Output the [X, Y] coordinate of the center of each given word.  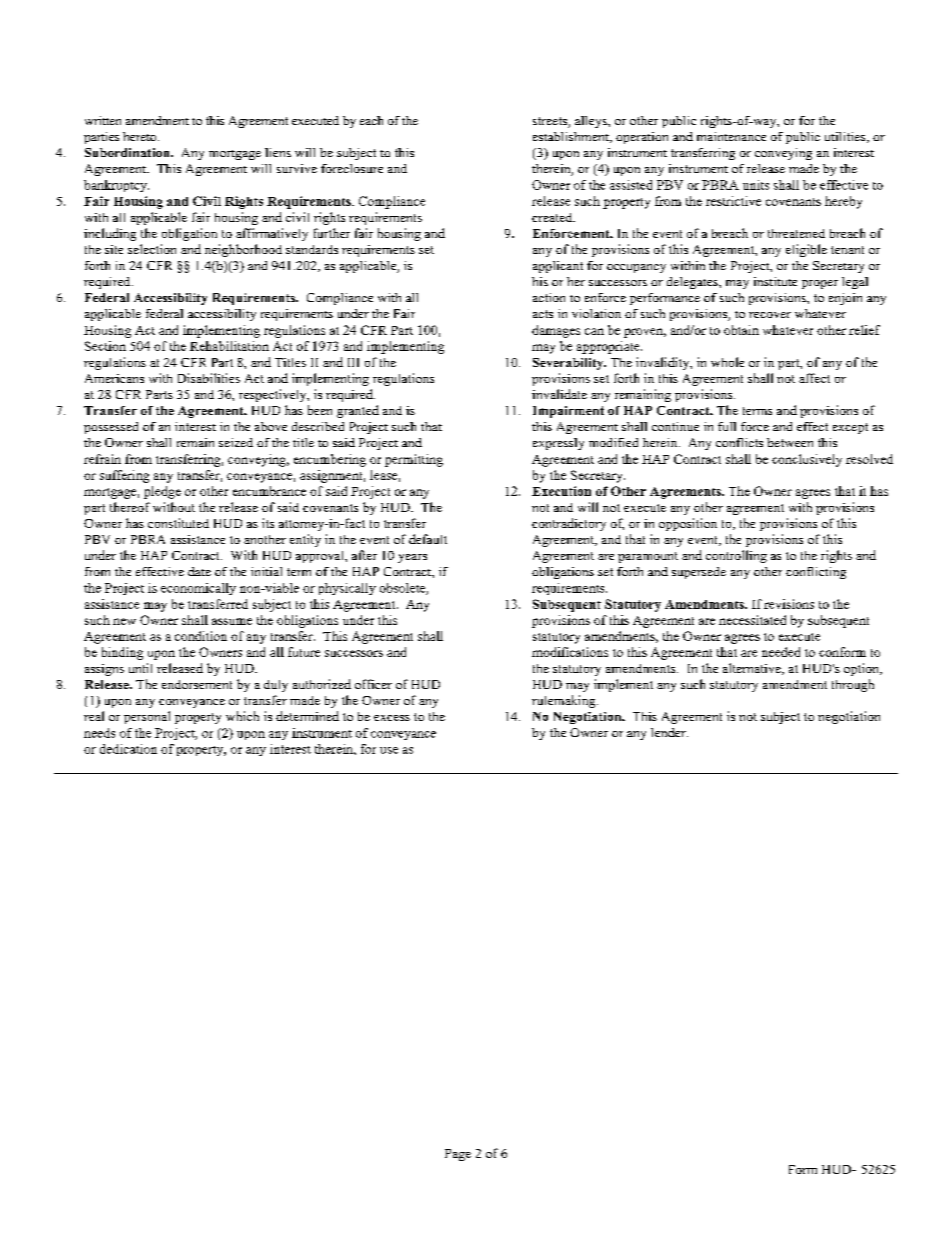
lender [669, 732]
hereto [141, 136]
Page [458, 1155]
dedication [128, 749]
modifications [570, 652]
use [389, 750]
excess [392, 718]
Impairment [568, 412]
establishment [572, 137]
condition [201, 636]
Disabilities [209, 378]
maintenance [731, 136]
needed [781, 652]
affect [814, 378]
